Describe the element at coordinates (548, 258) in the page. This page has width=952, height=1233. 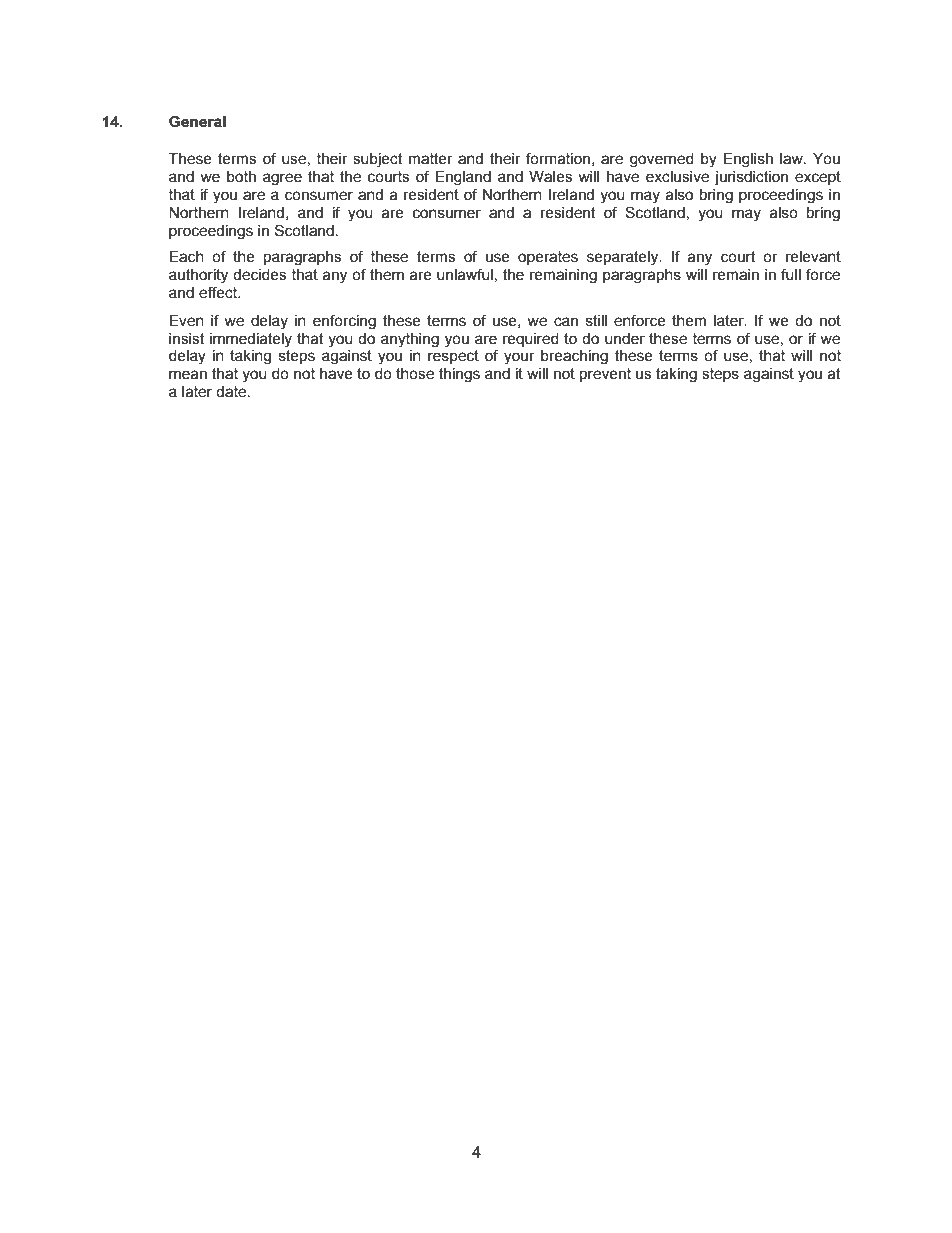
I see `operates` at that location.
